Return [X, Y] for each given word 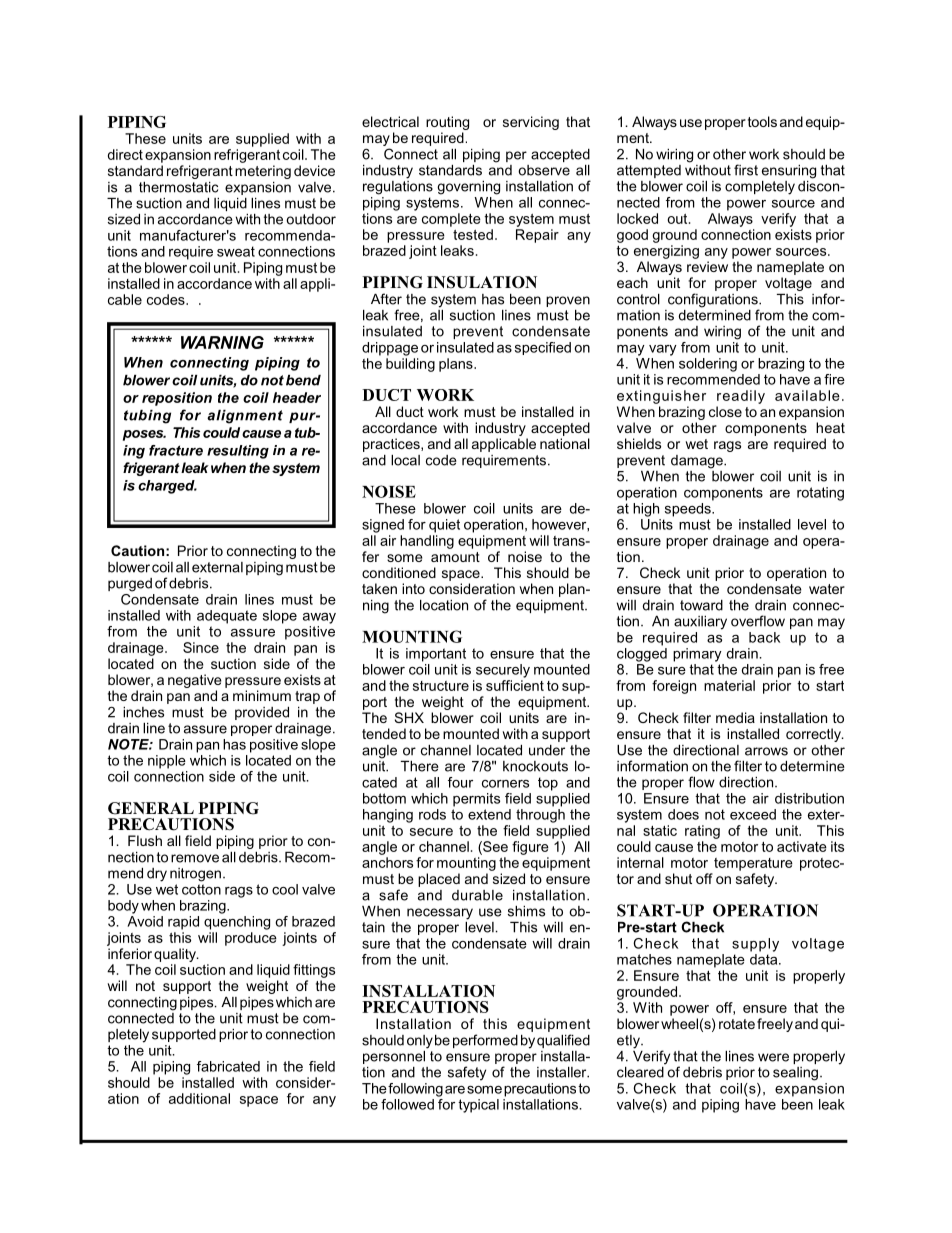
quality [176, 955]
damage [698, 462]
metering [263, 172]
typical [478, 1106]
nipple [167, 762]
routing [447, 124]
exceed [753, 814]
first [746, 170]
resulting [238, 452]
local [405, 460]
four [460, 782]
